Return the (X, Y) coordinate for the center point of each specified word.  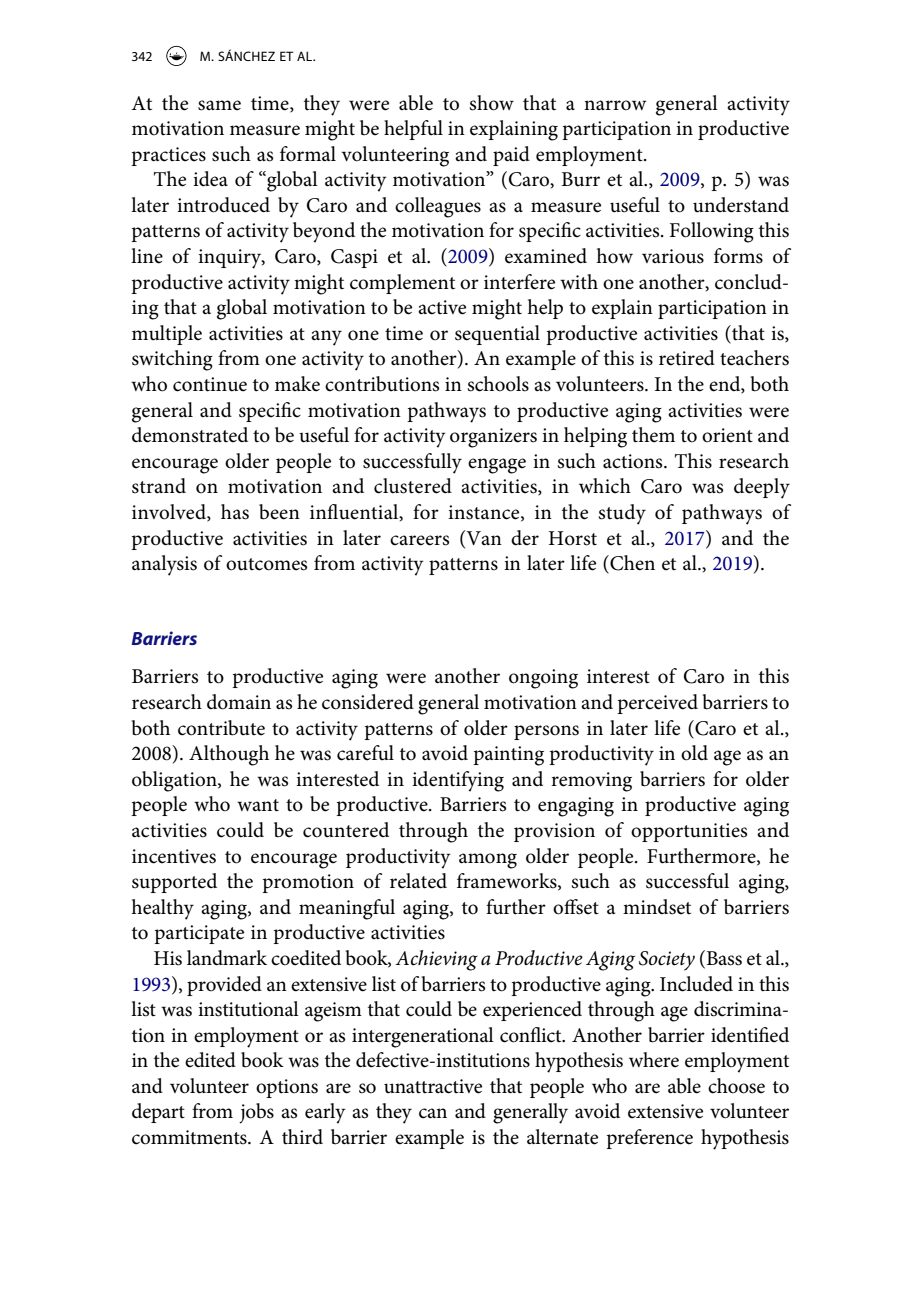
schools (498, 384)
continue (210, 384)
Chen (631, 564)
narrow (615, 105)
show (491, 103)
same (219, 105)
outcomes (266, 564)
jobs (256, 1113)
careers (419, 540)
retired (687, 358)
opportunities (689, 832)
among (488, 861)
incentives (174, 856)
